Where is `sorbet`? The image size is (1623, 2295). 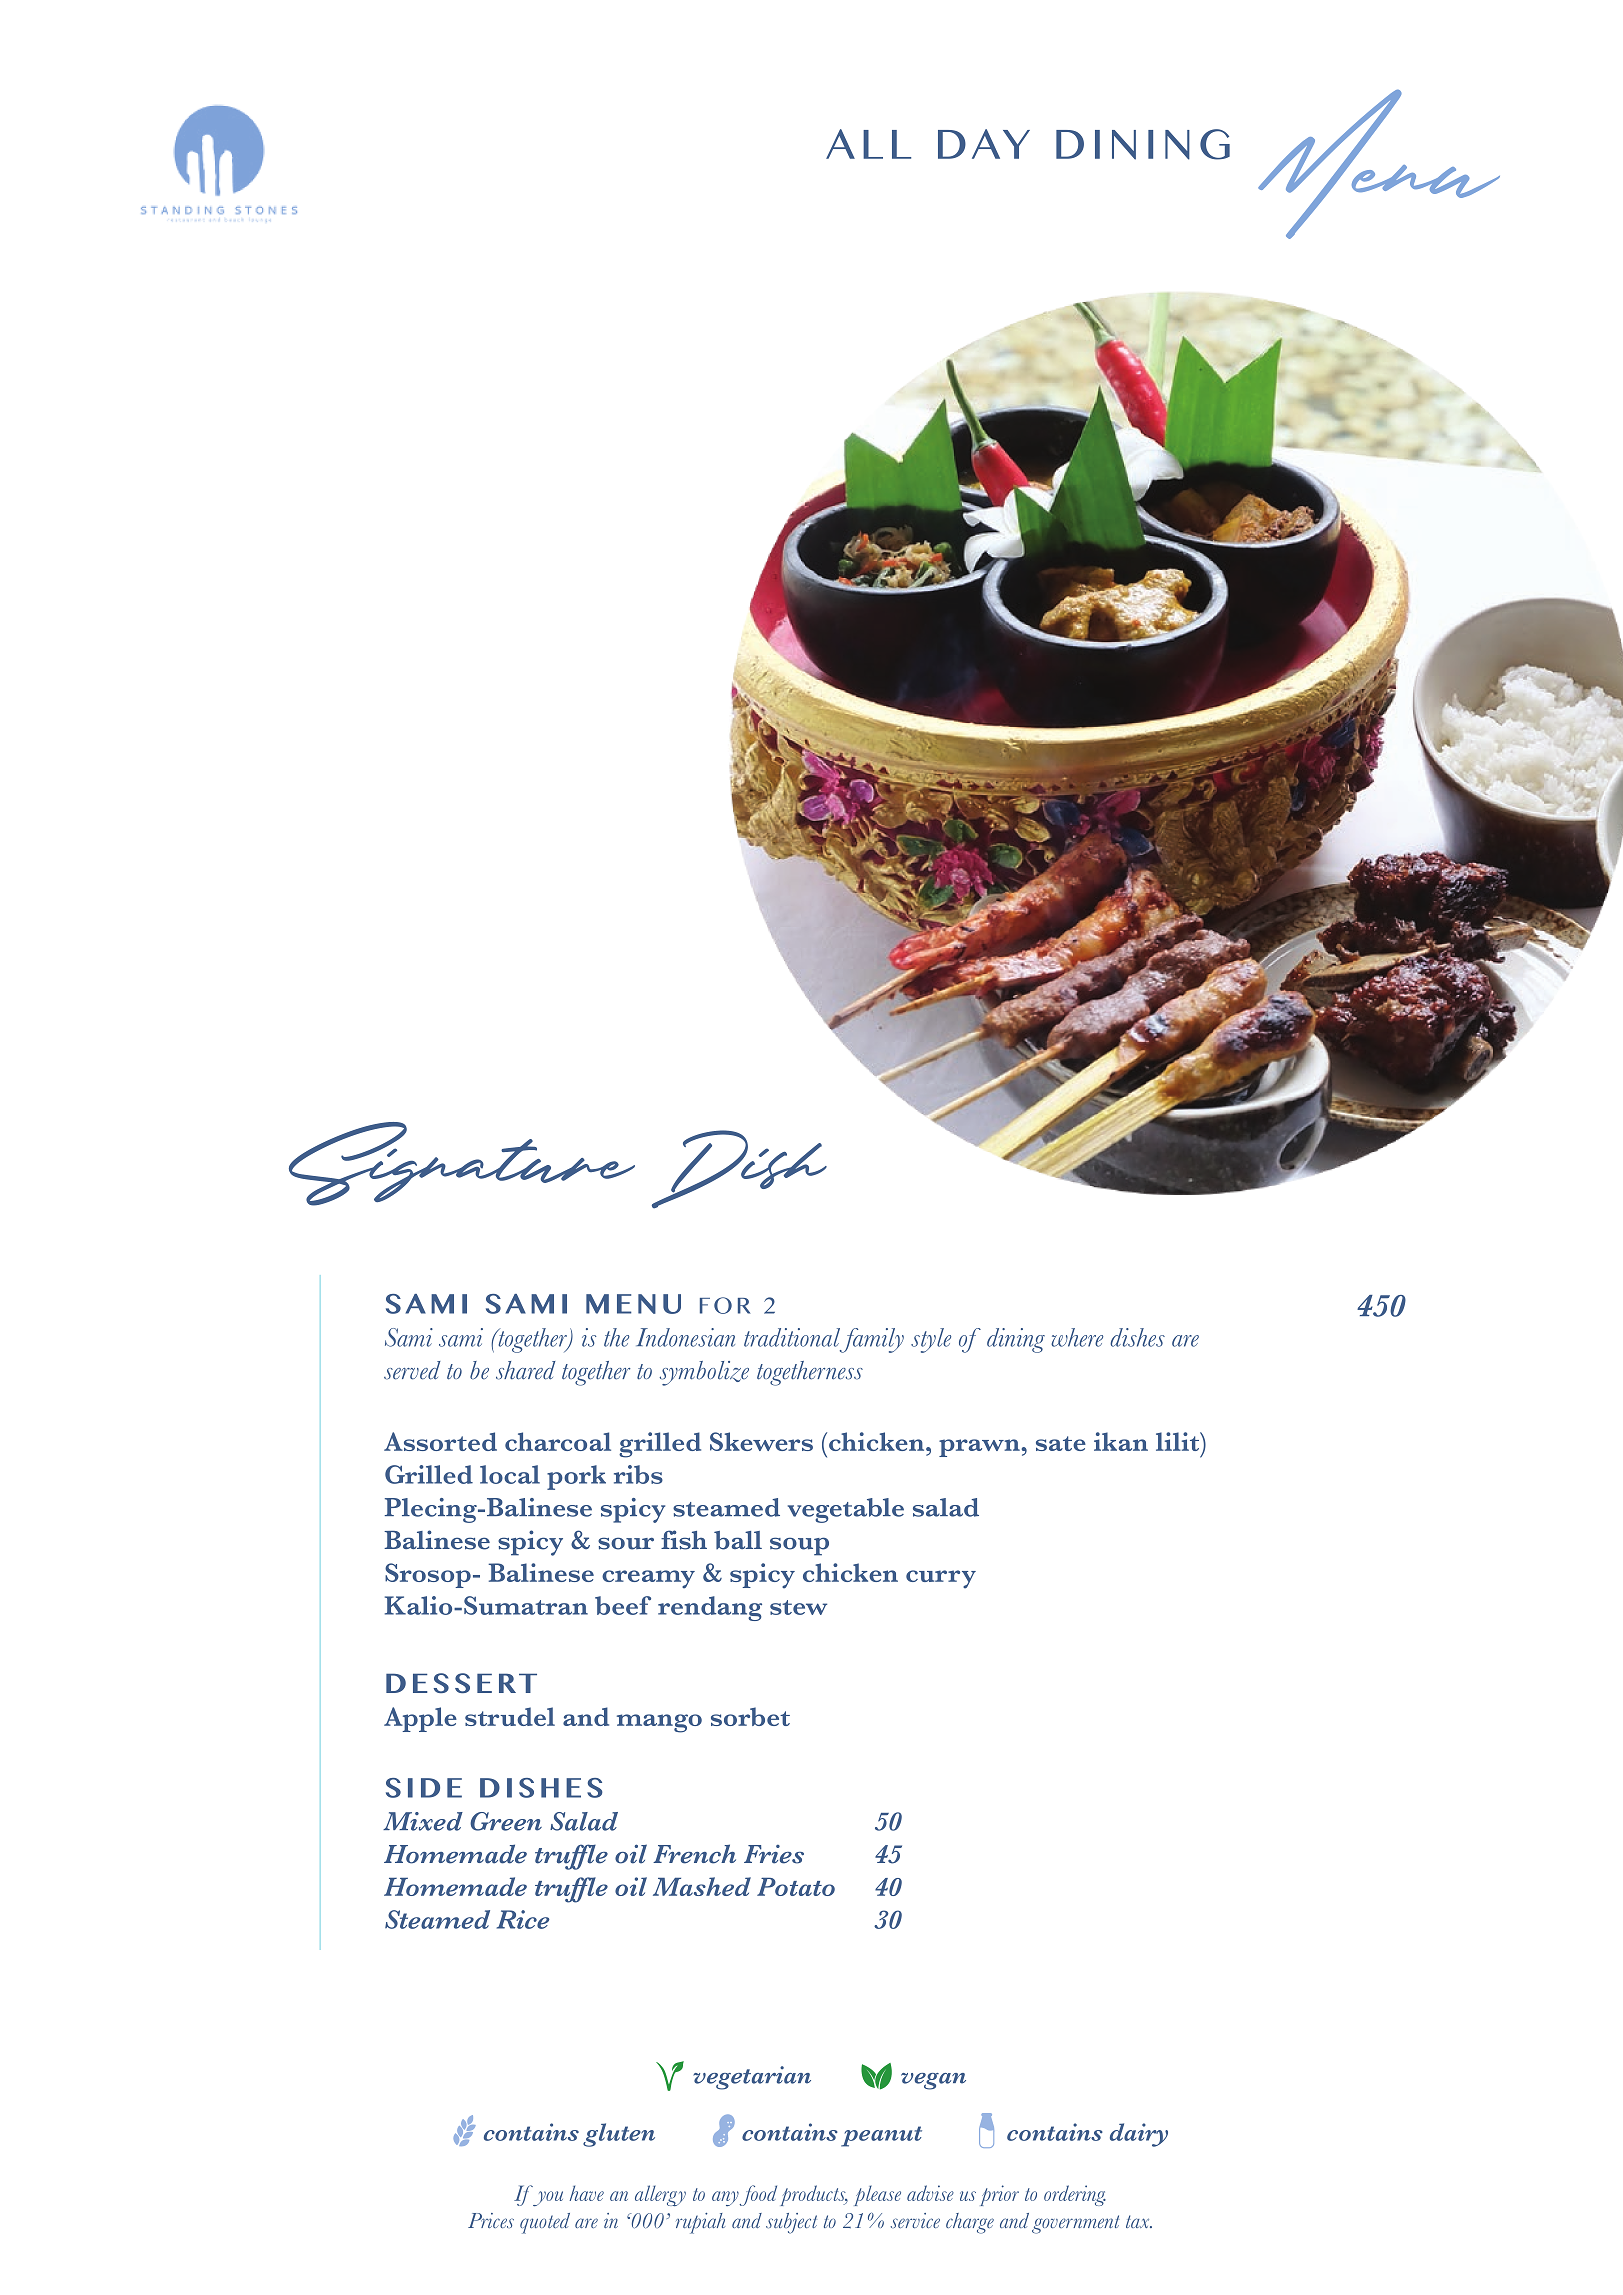
sorbet is located at coordinates (750, 1716).
